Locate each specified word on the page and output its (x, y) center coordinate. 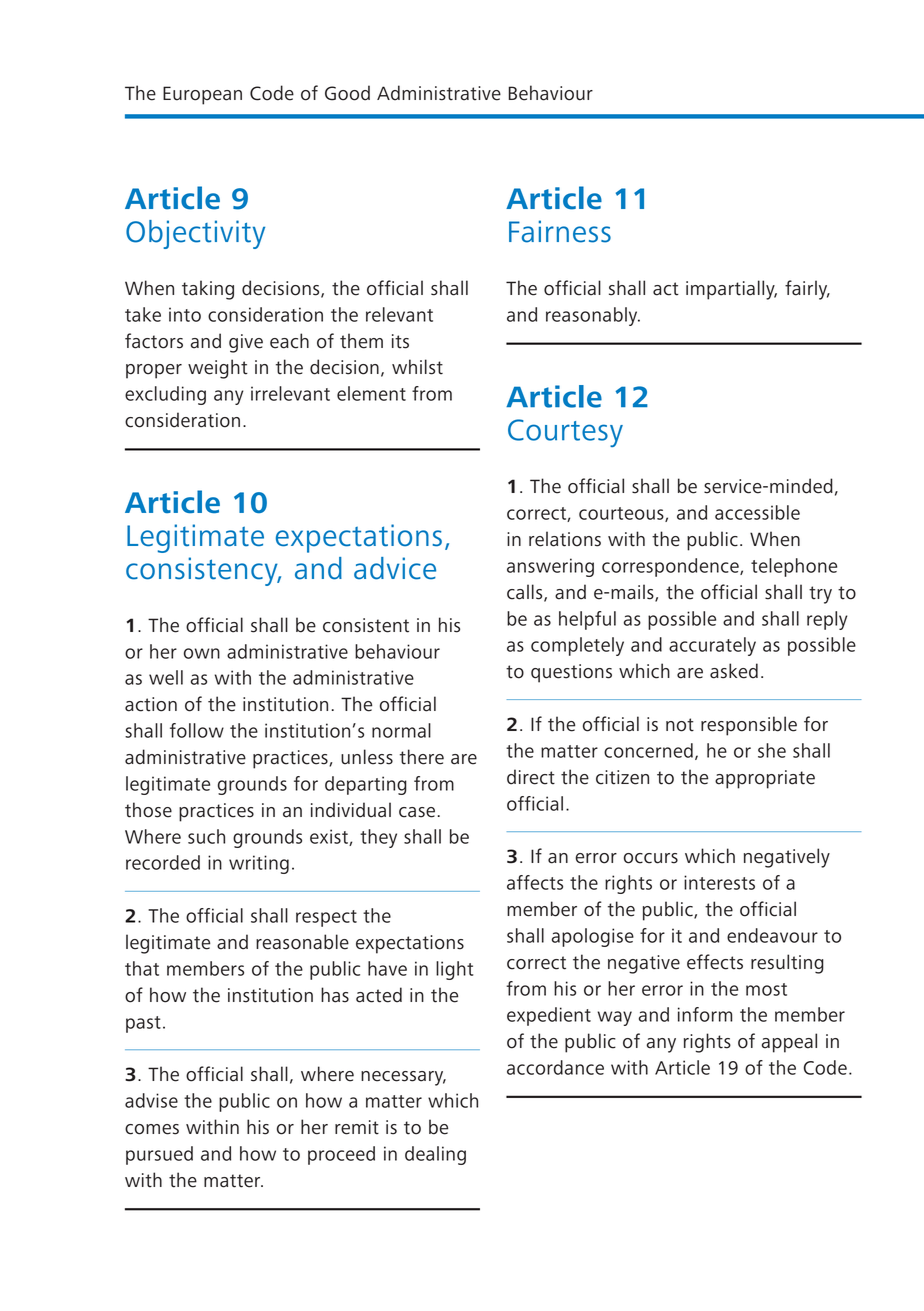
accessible (757, 512)
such (206, 836)
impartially (731, 290)
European (202, 95)
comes (152, 1129)
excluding (165, 395)
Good (347, 93)
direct (531, 777)
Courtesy (565, 433)
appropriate (765, 779)
